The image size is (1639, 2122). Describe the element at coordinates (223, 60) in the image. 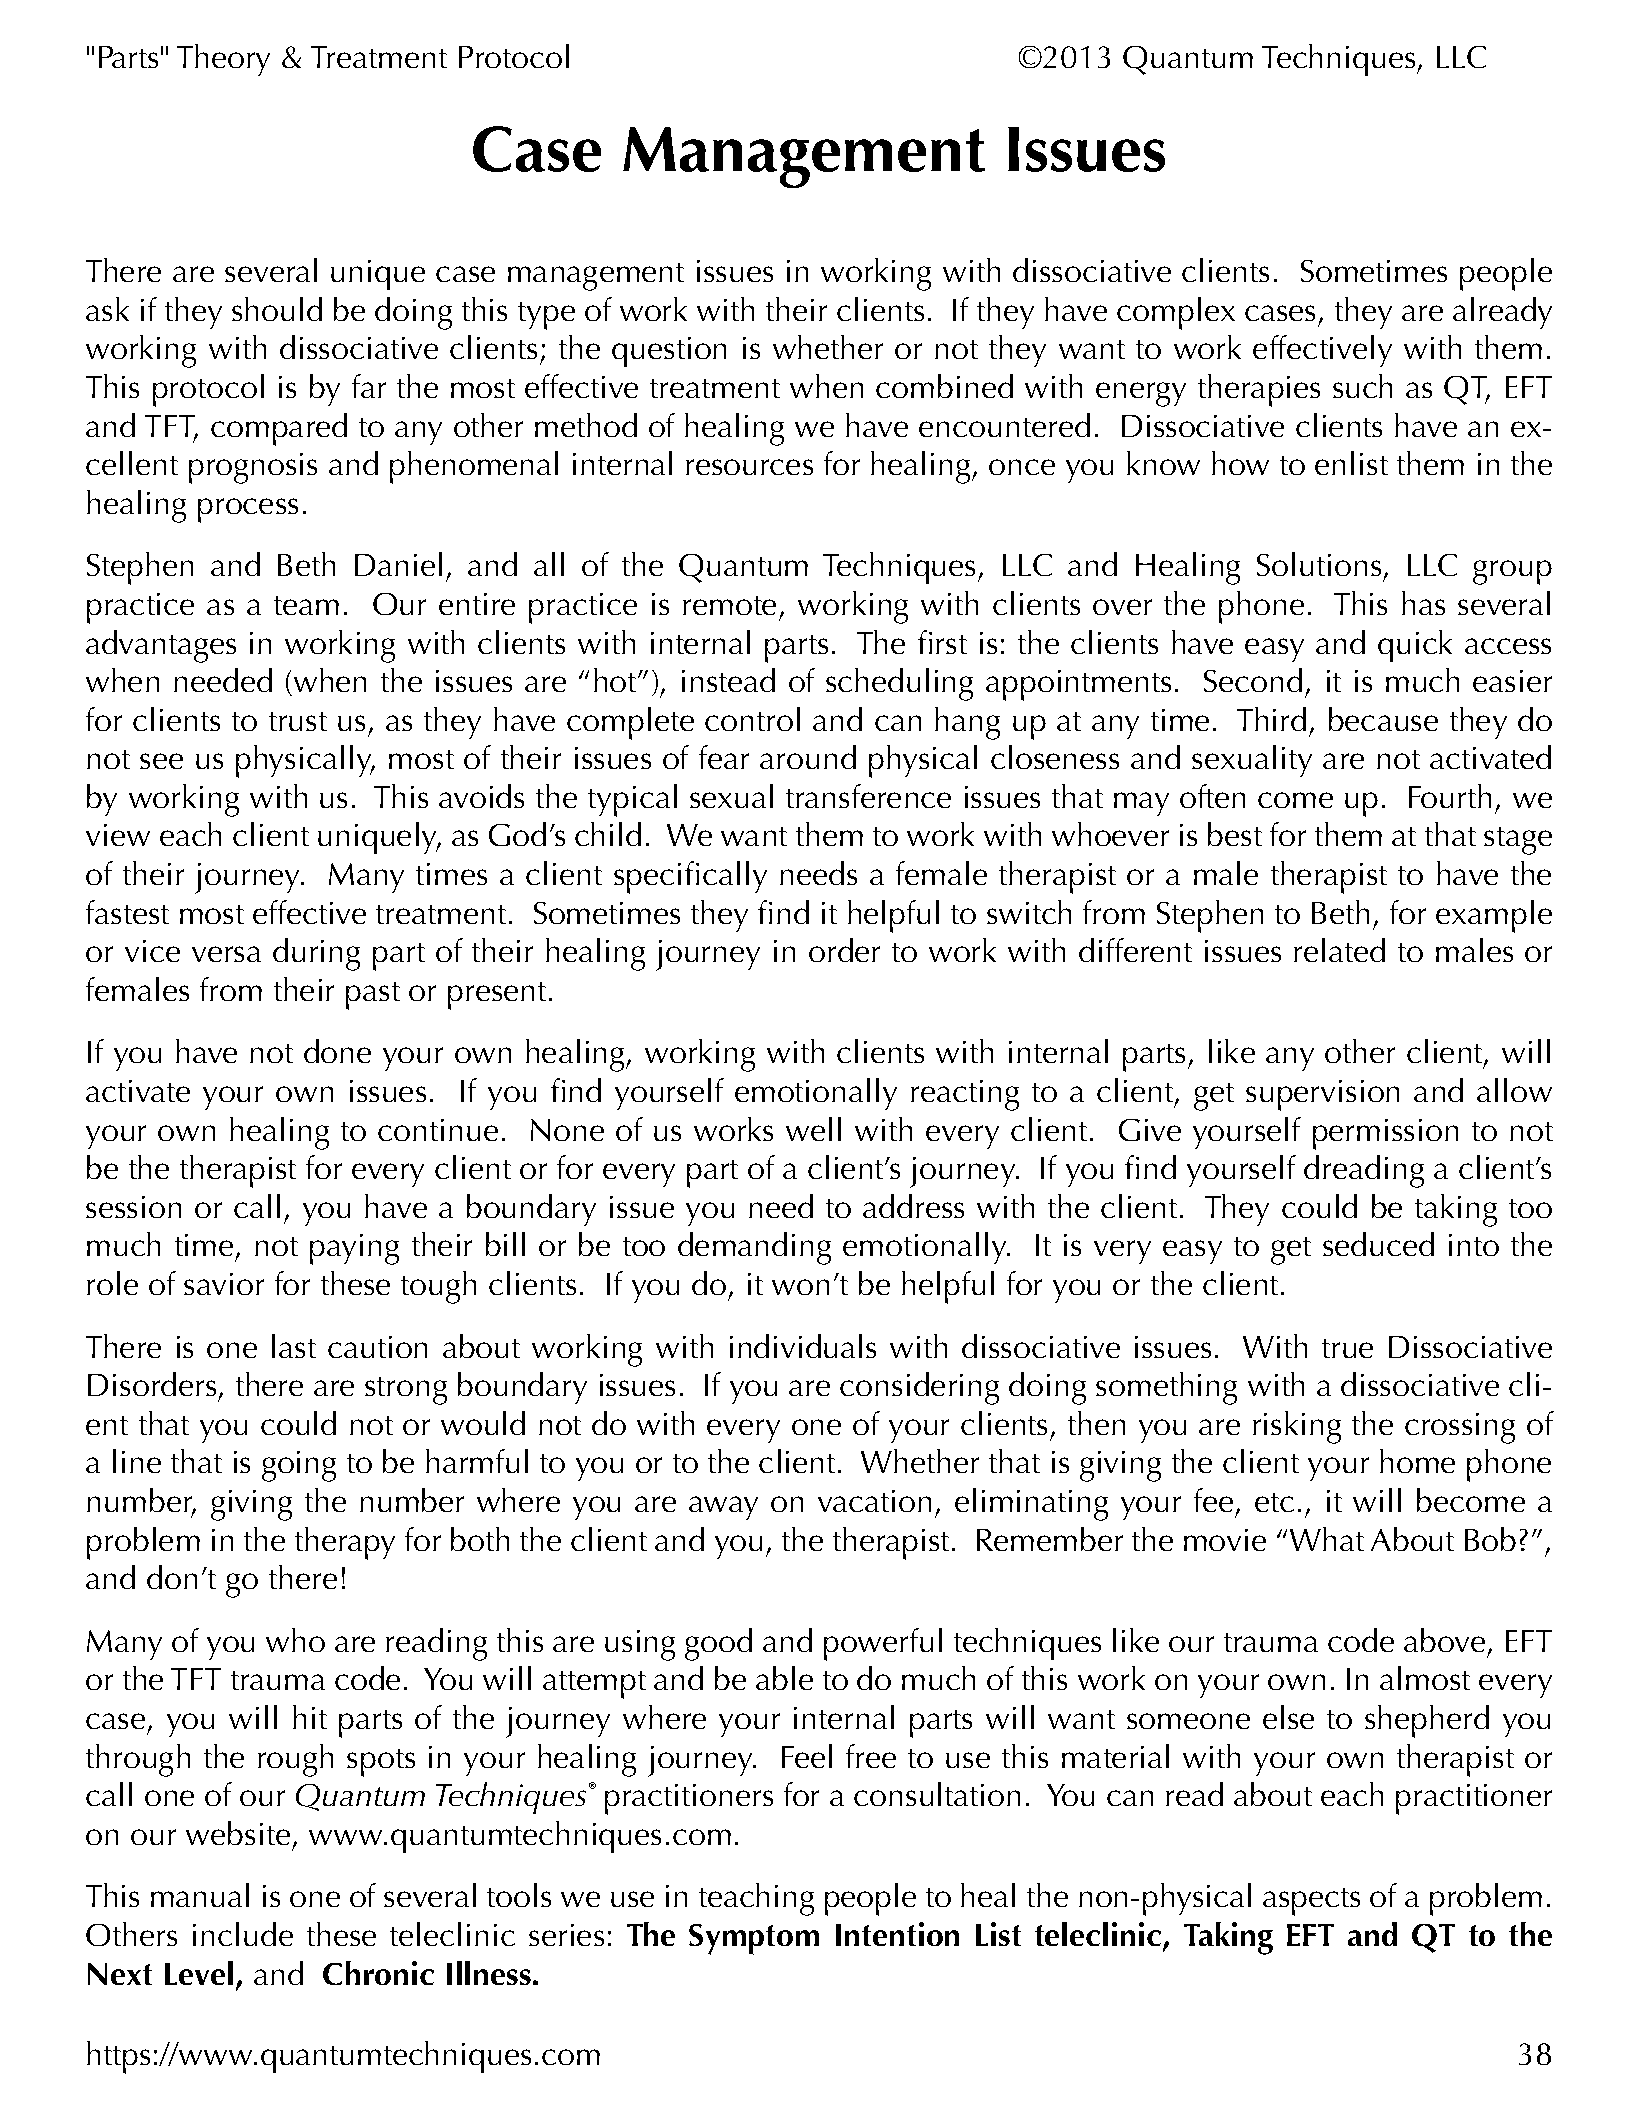

I see `Theory` at that location.
